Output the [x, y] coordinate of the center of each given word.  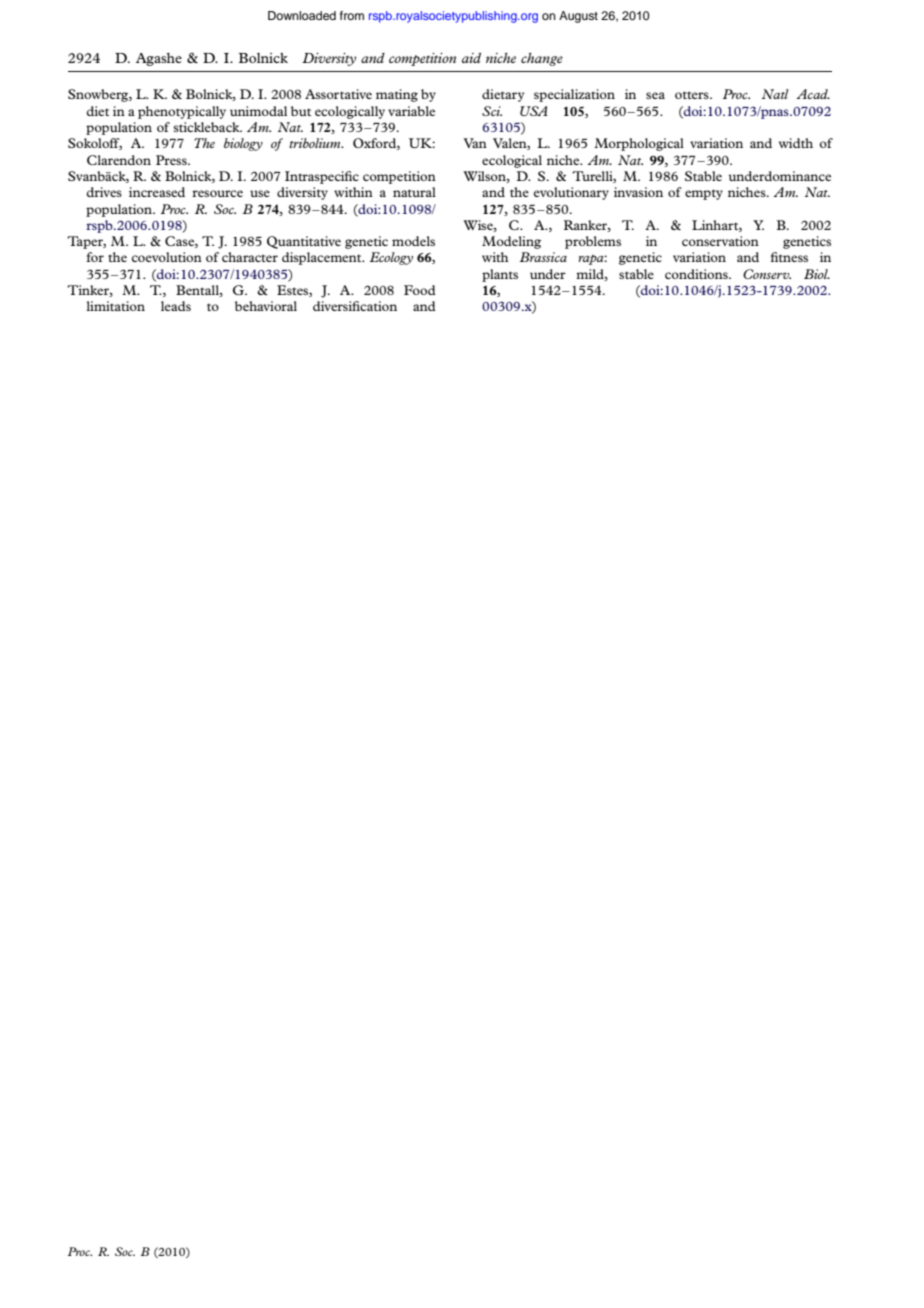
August [578, 17]
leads [176, 306]
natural [414, 192]
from [352, 15]
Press [172, 160]
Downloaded [302, 15]
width [796, 143]
